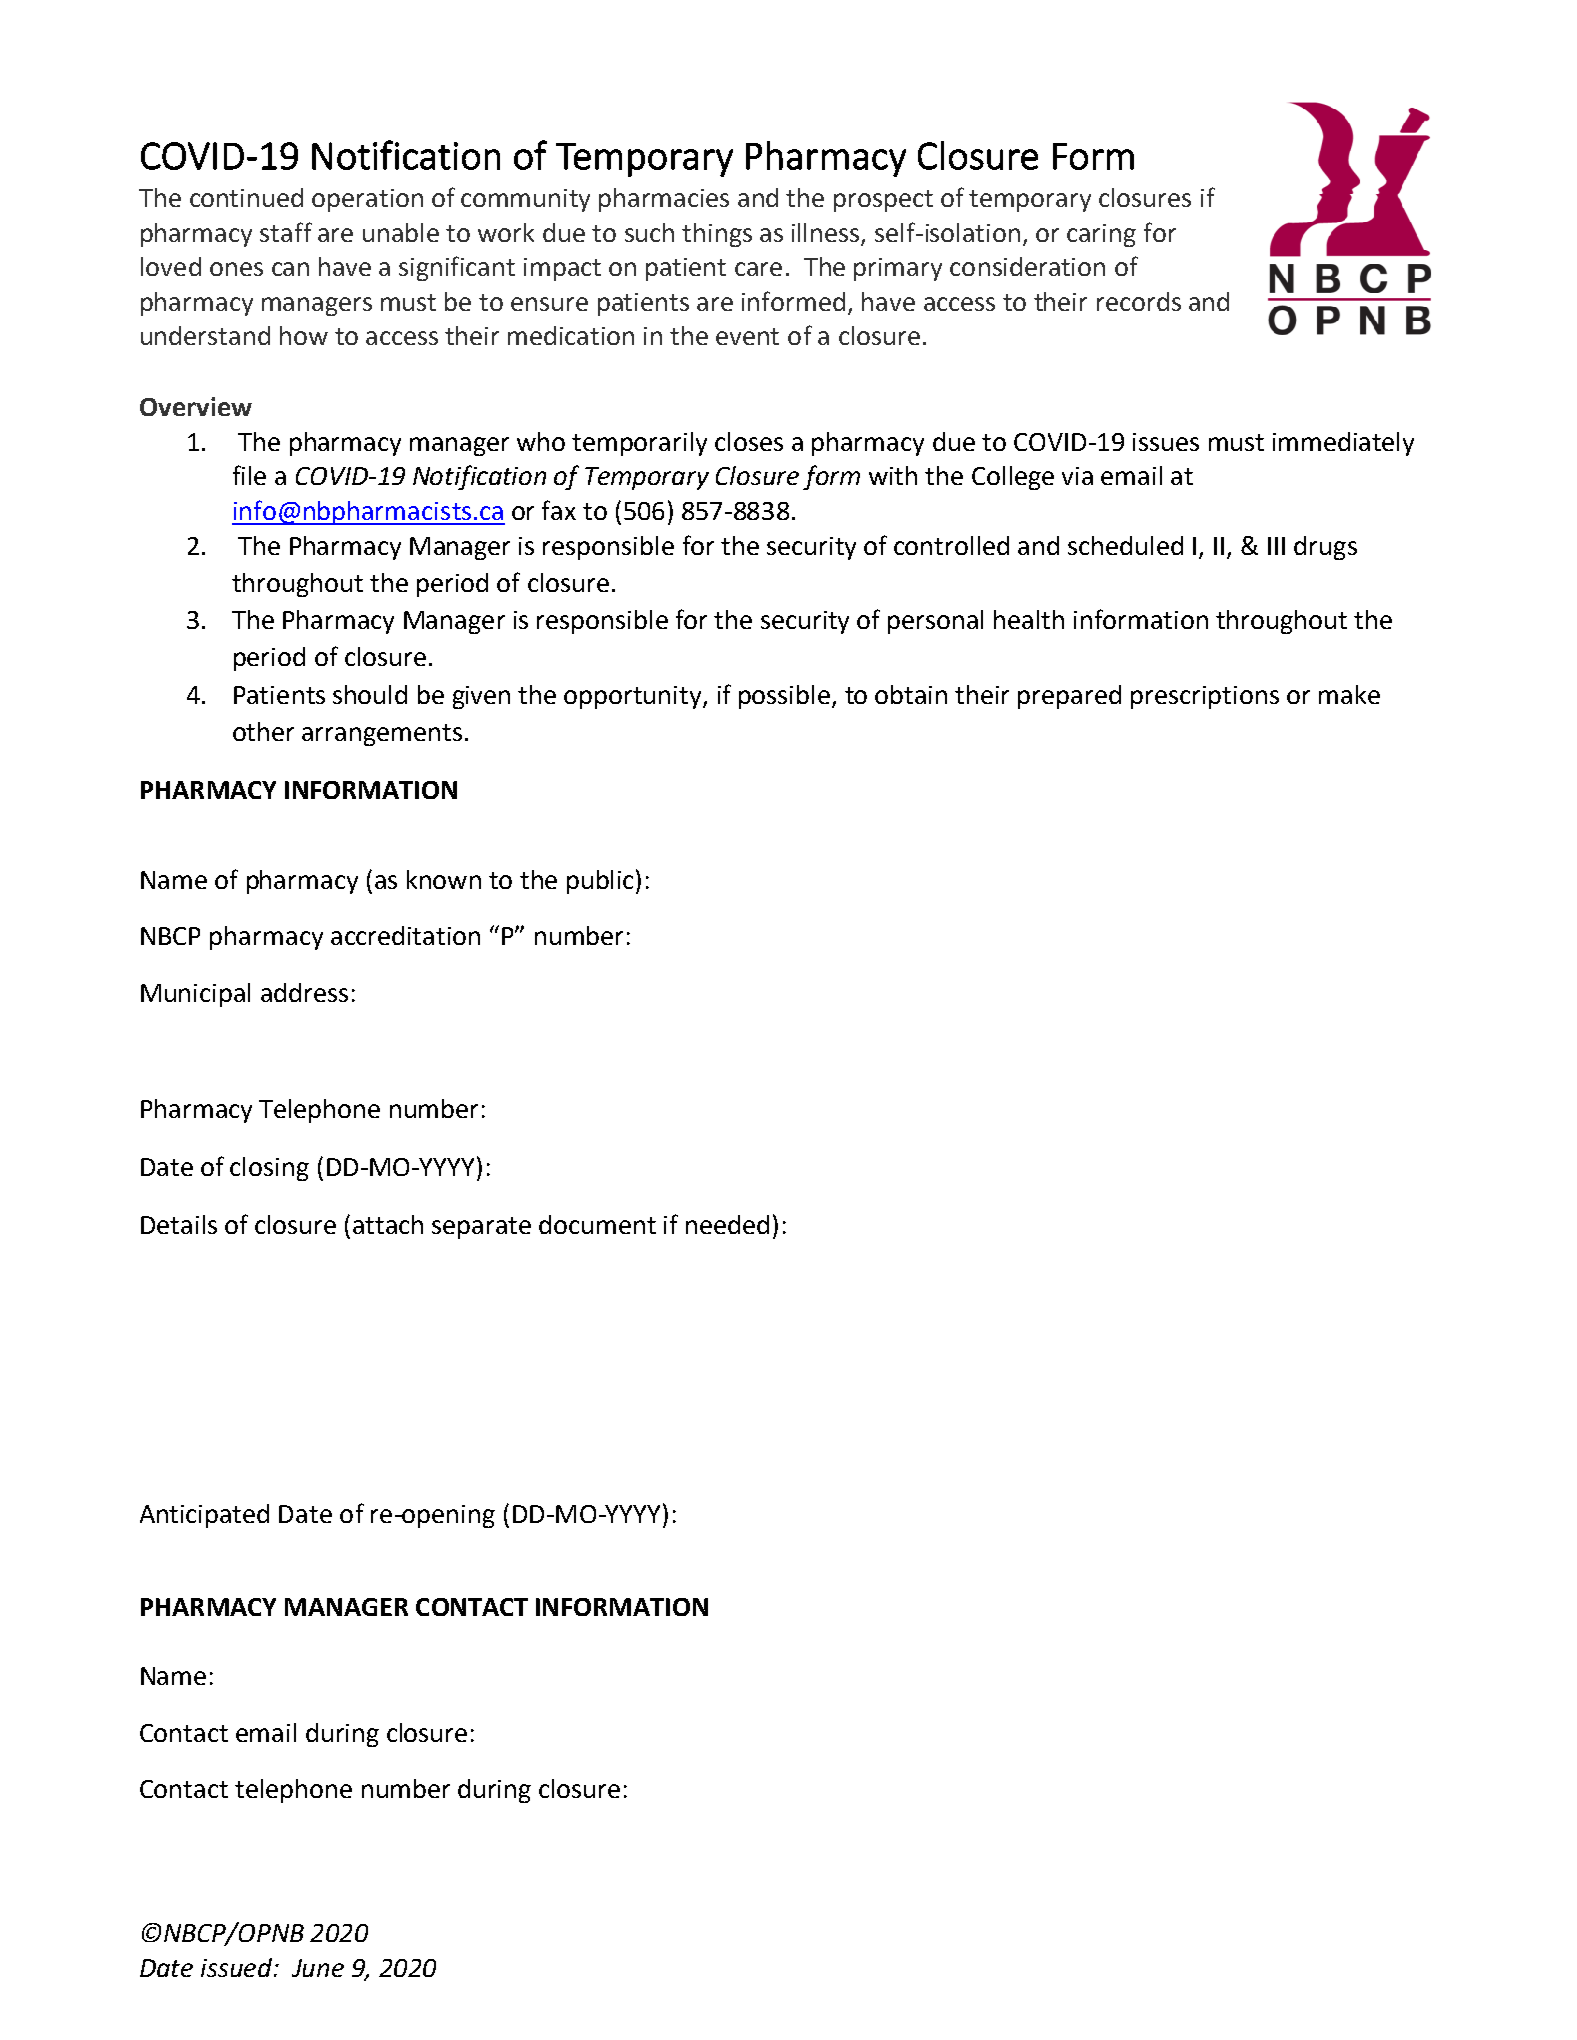 The image size is (1577, 2040). I want to click on needed, so click(727, 1224).
